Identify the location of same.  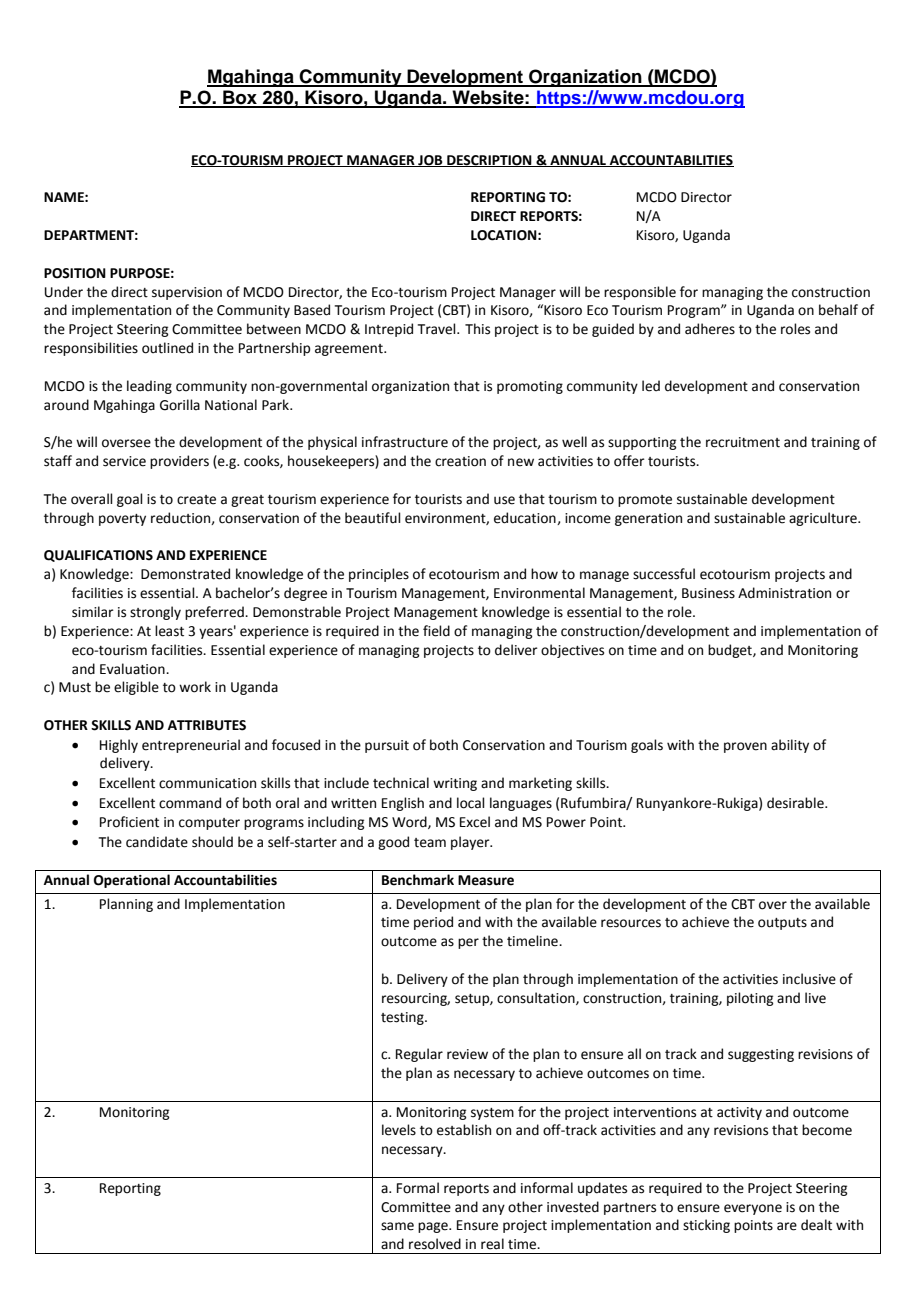
(397, 1226).
